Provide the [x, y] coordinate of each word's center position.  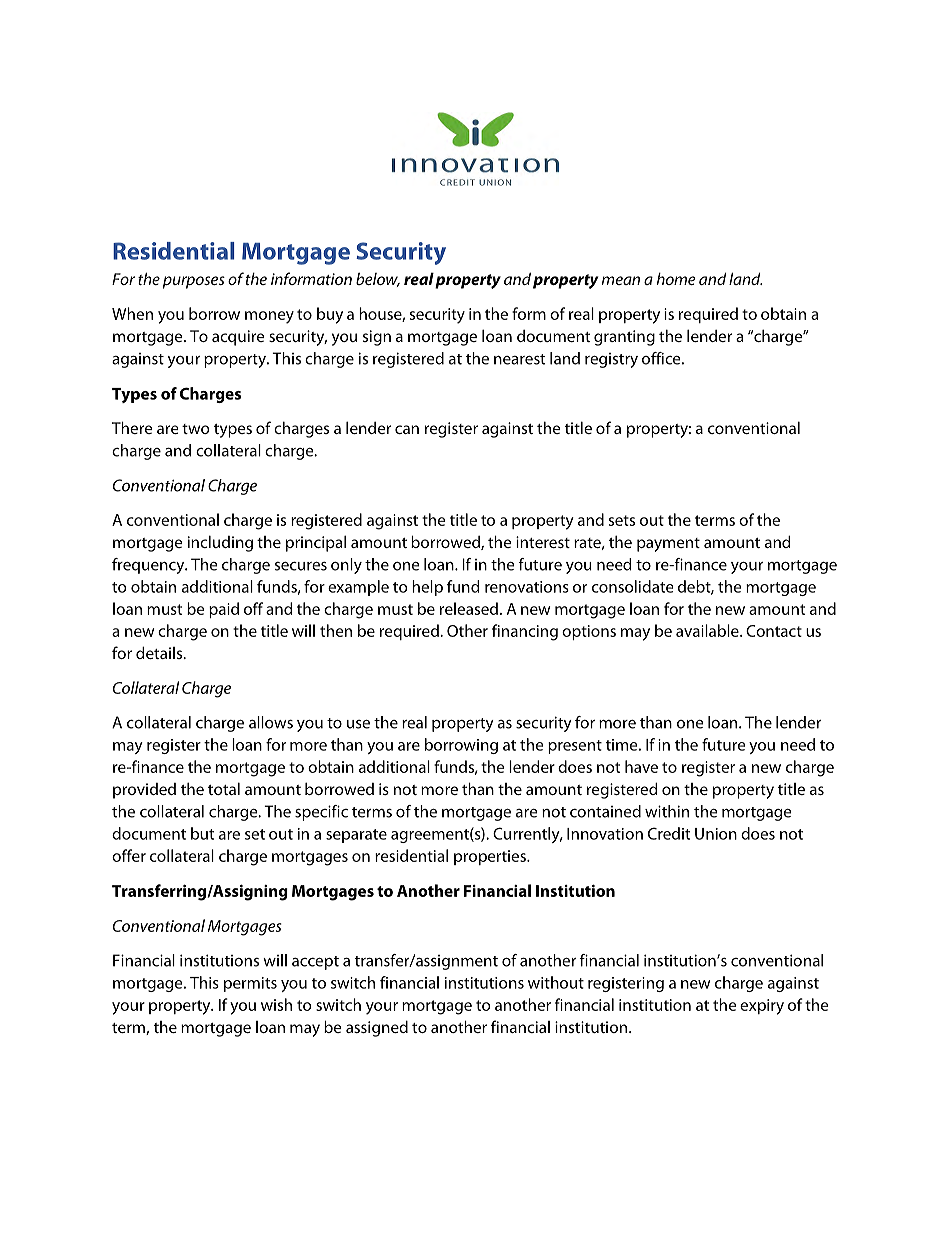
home [676, 278]
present [575, 747]
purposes [194, 282]
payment [668, 545]
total [224, 788]
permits [250, 984]
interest [543, 542]
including [220, 543]
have [641, 766]
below [378, 280]
